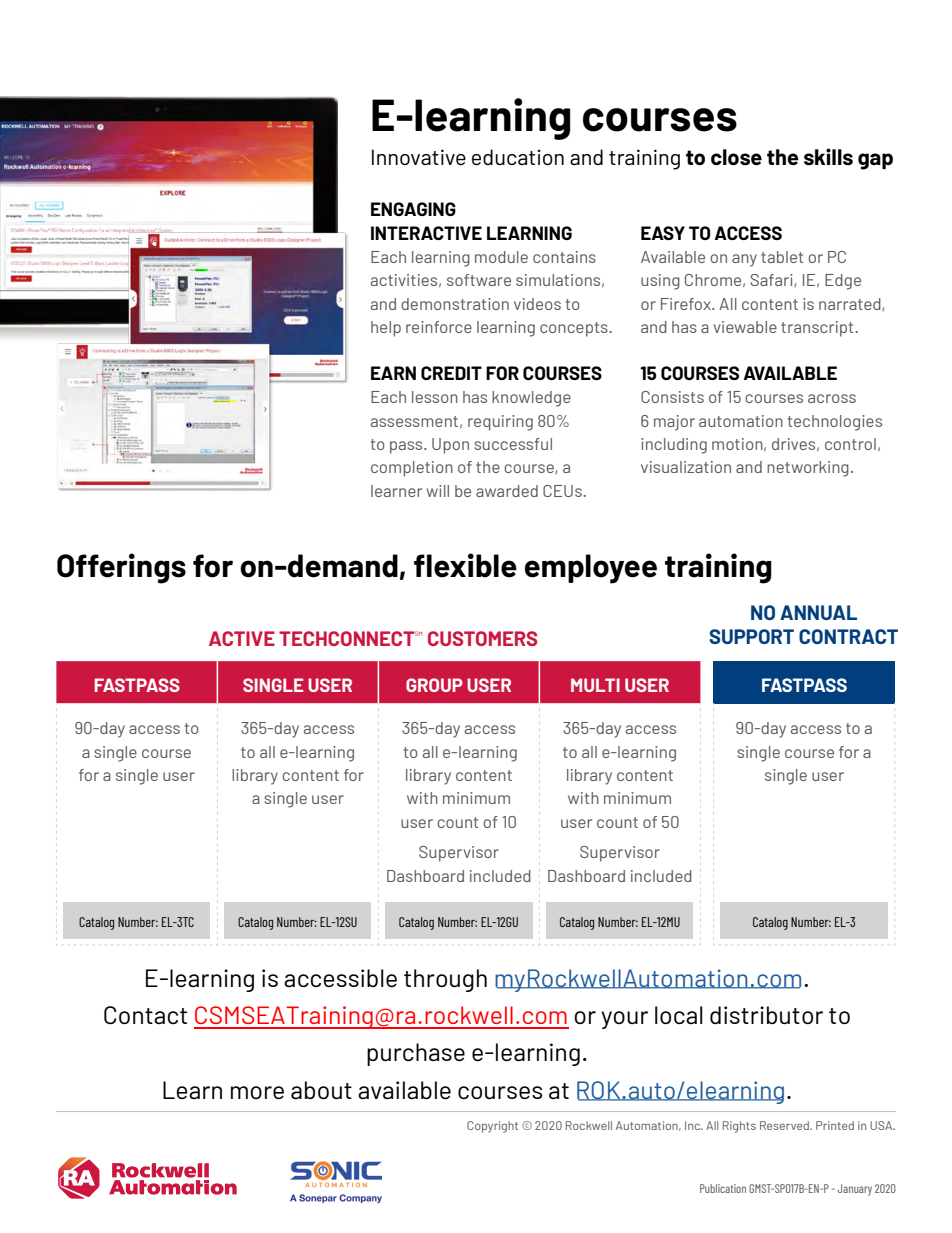 This page has width=952, height=1233. I want to click on through, so click(445, 980).
